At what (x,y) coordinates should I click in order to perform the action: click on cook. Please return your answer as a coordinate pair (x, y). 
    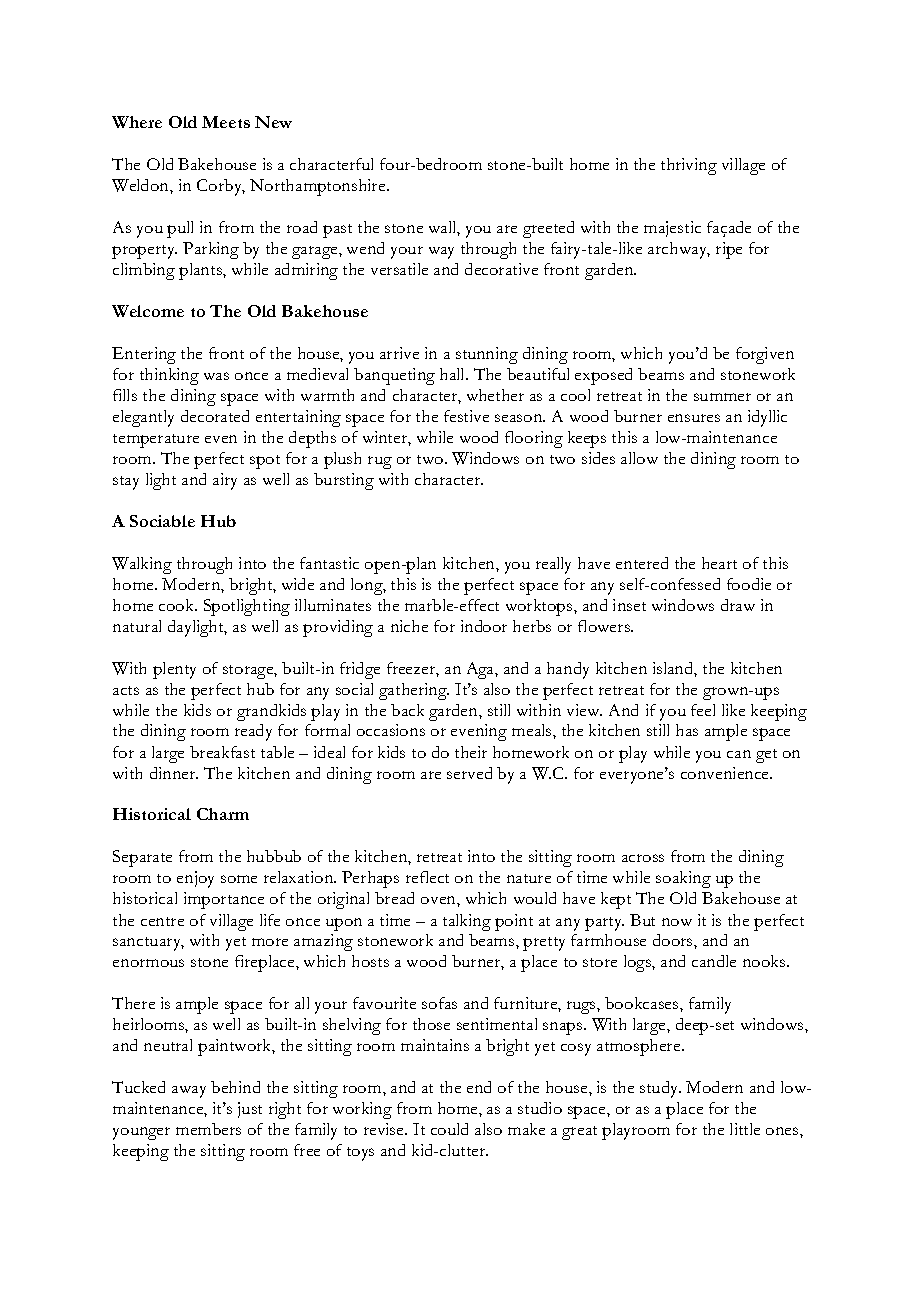
    Looking at the image, I should click on (178, 605).
